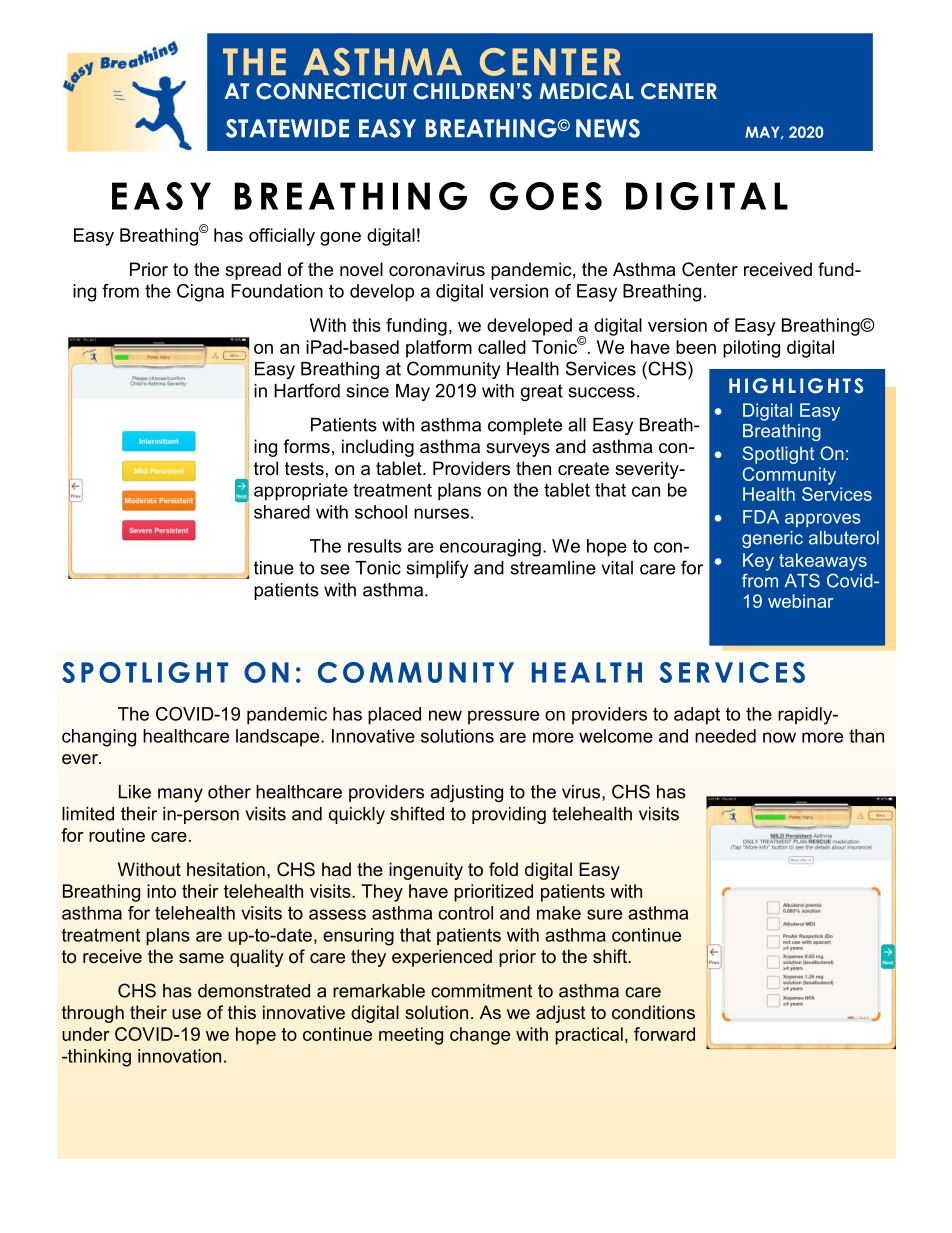  Describe the element at coordinates (697, 716) in the image. I see `adapt` at that location.
